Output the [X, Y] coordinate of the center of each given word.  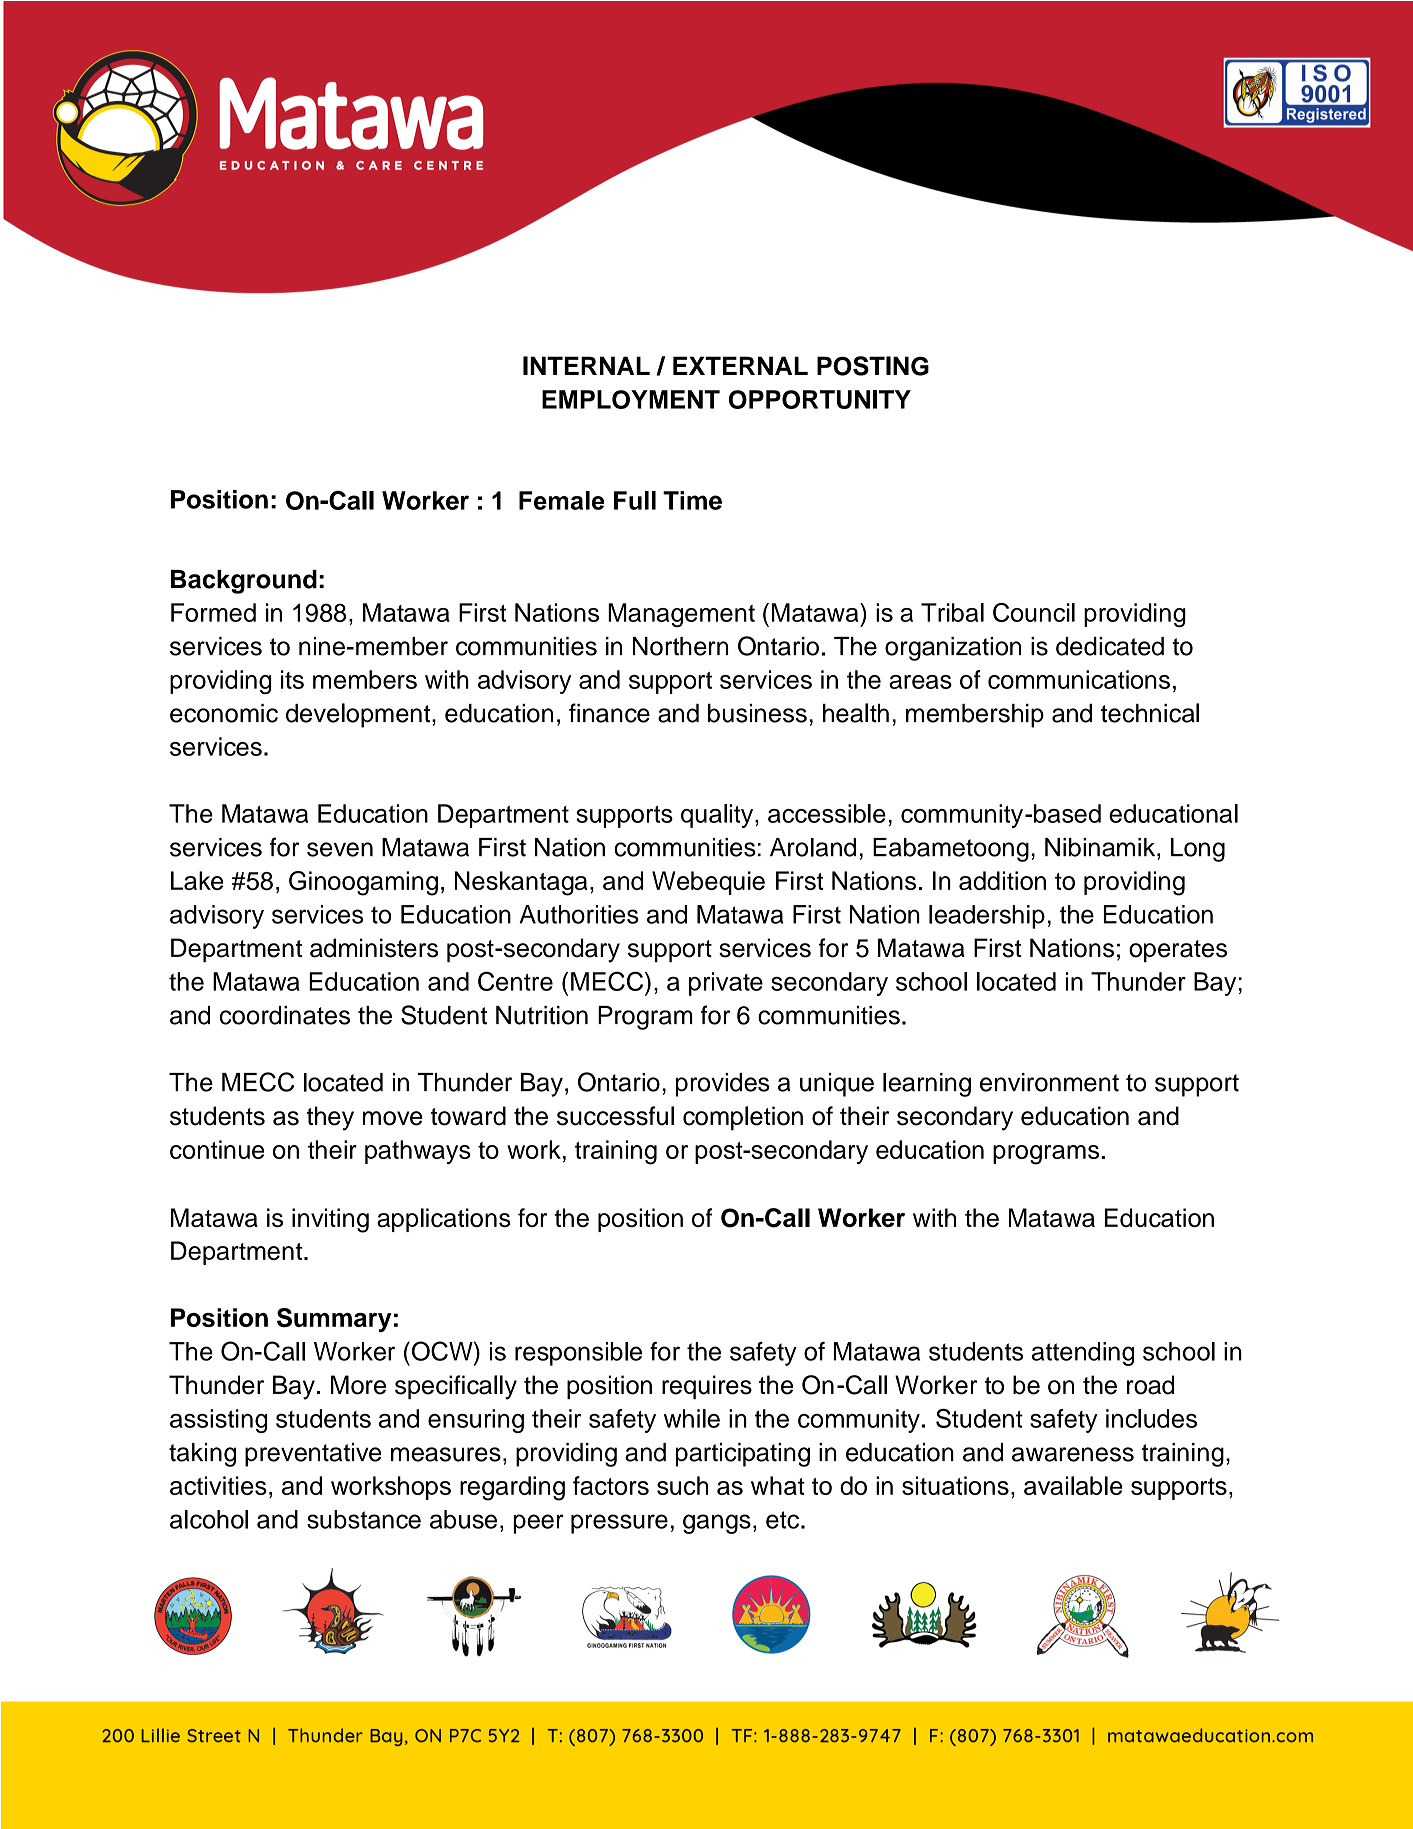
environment [1049, 1082]
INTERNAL [586, 365]
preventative [313, 1455]
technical [1150, 713]
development [359, 715]
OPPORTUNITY [820, 399]
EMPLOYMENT [631, 399]
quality [718, 816]
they [330, 1118]
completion [743, 1118]
